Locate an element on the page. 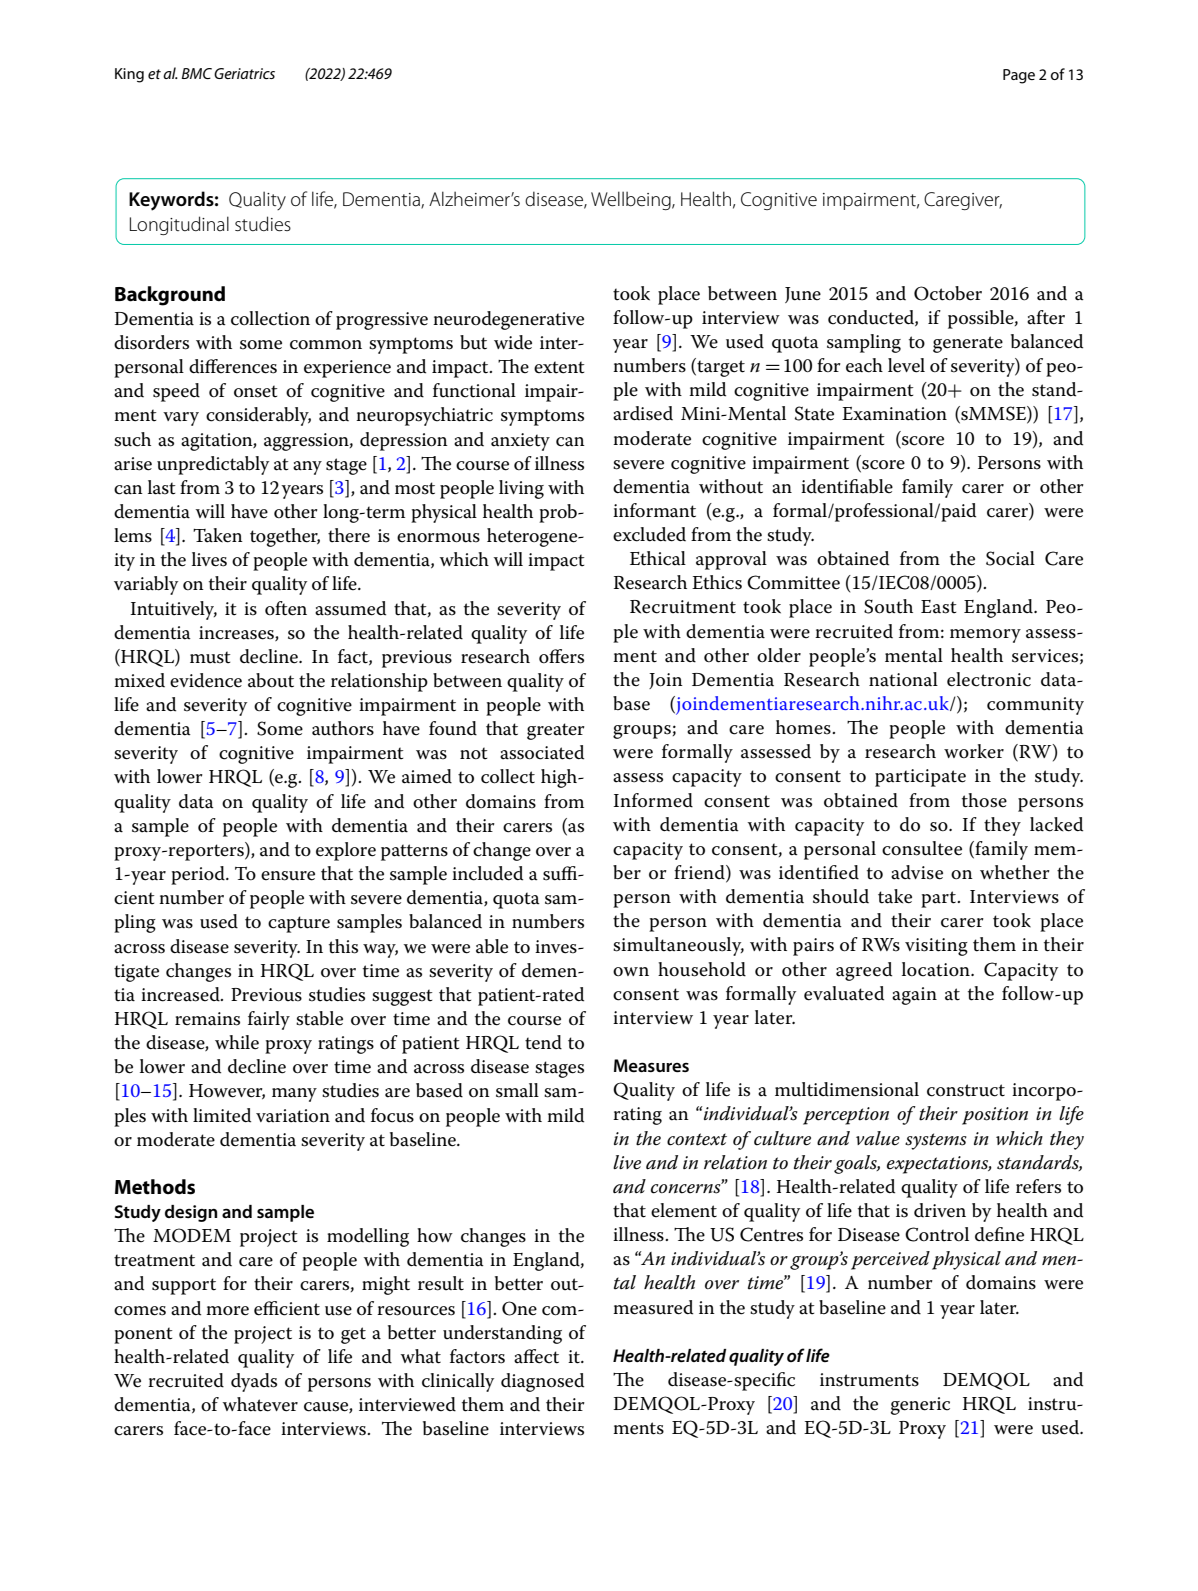 The width and height of the document is (1198, 1591). capture is located at coordinates (299, 924).
